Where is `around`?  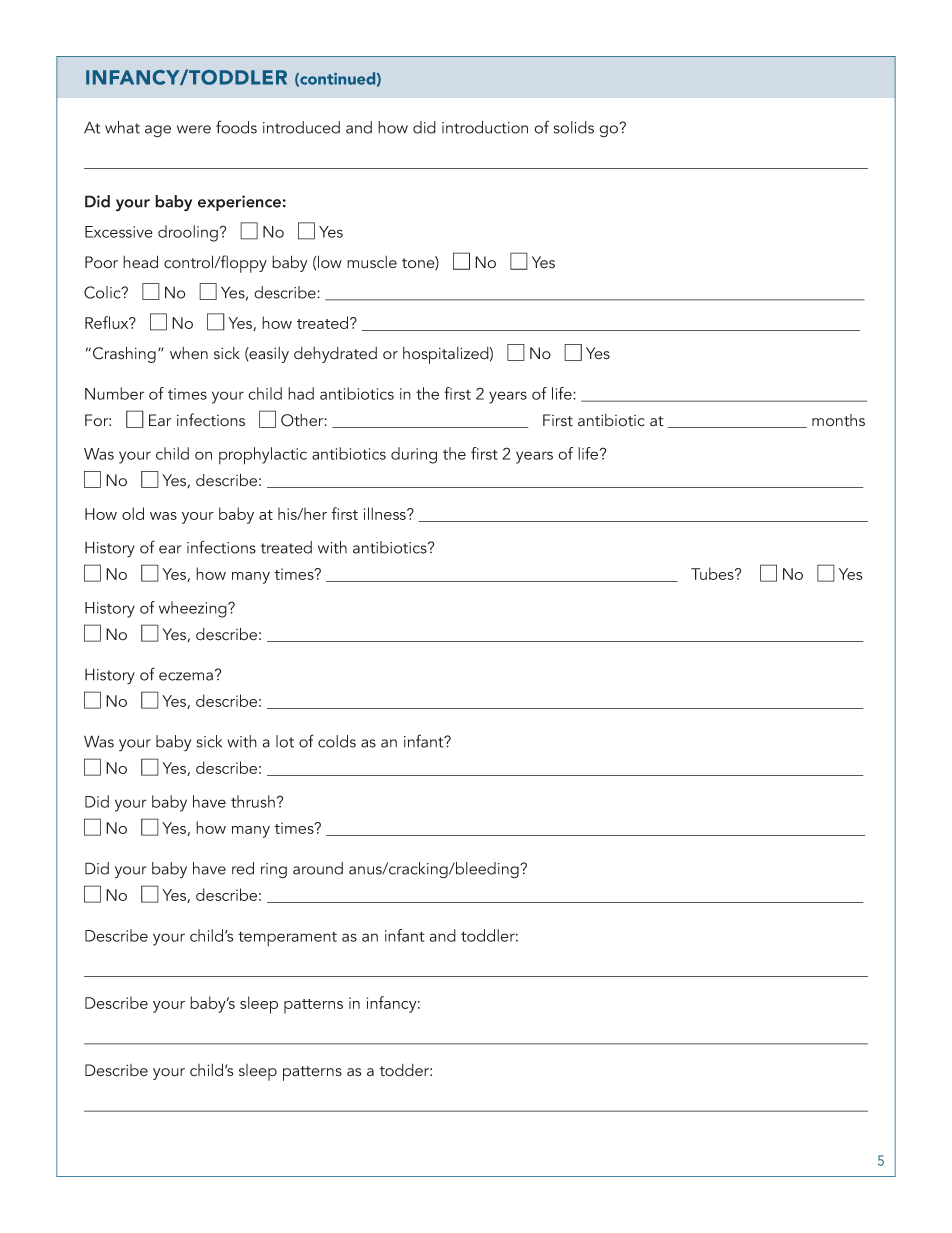
around is located at coordinates (318, 868).
